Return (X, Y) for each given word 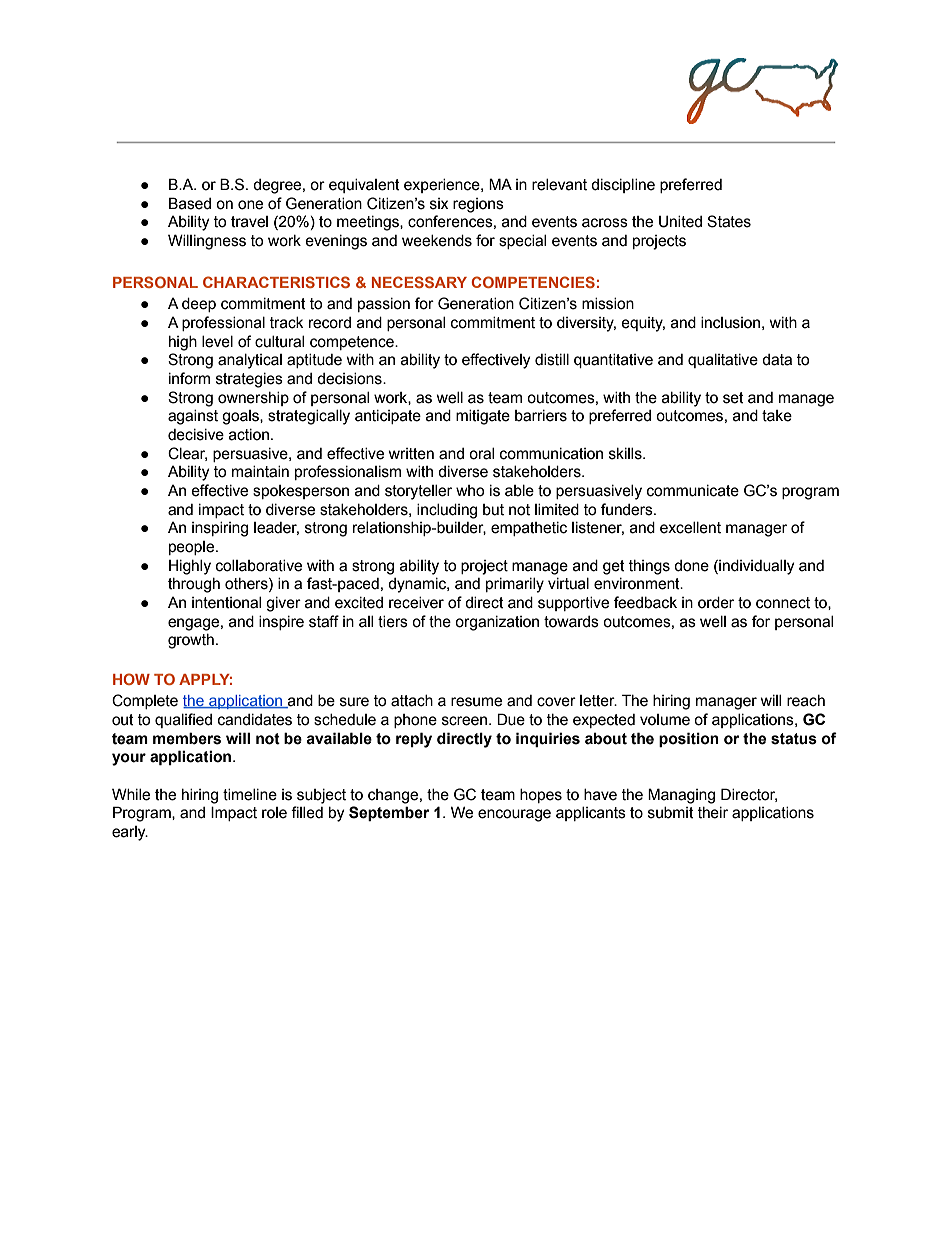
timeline (250, 795)
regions (478, 205)
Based (190, 203)
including (447, 511)
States (729, 221)
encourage (514, 815)
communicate (693, 491)
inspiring (220, 529)
